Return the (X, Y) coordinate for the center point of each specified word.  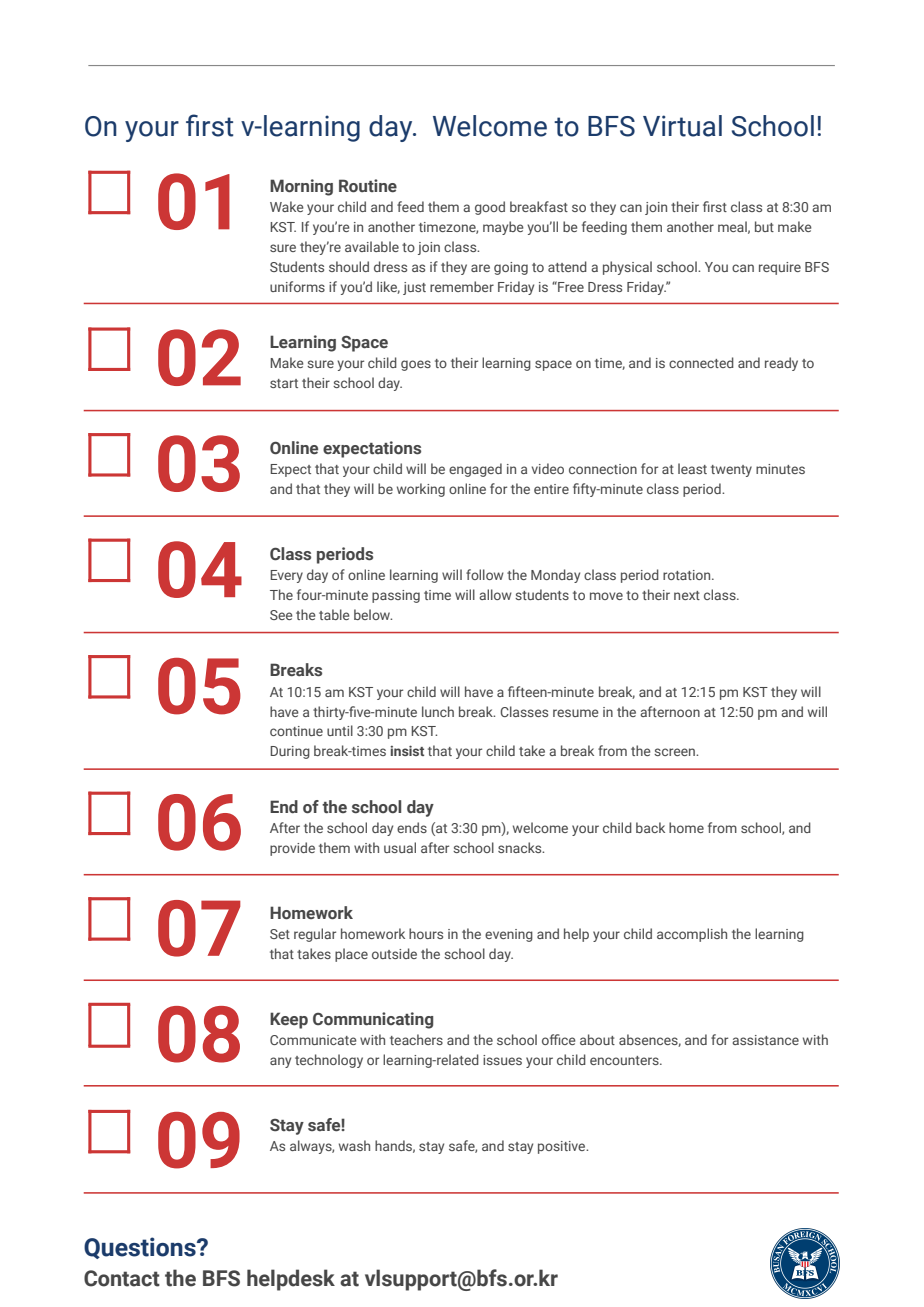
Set (280, 934)
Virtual (682, 126)
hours (426, 933)
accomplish (692, 935)
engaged (475, 470)
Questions (141, 1248)
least (692, 468)
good (490, 208)
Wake (287, 206)
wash (354, 1145)
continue (296, 731)
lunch (438, 711)
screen (675, 752)
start (284, 383)
